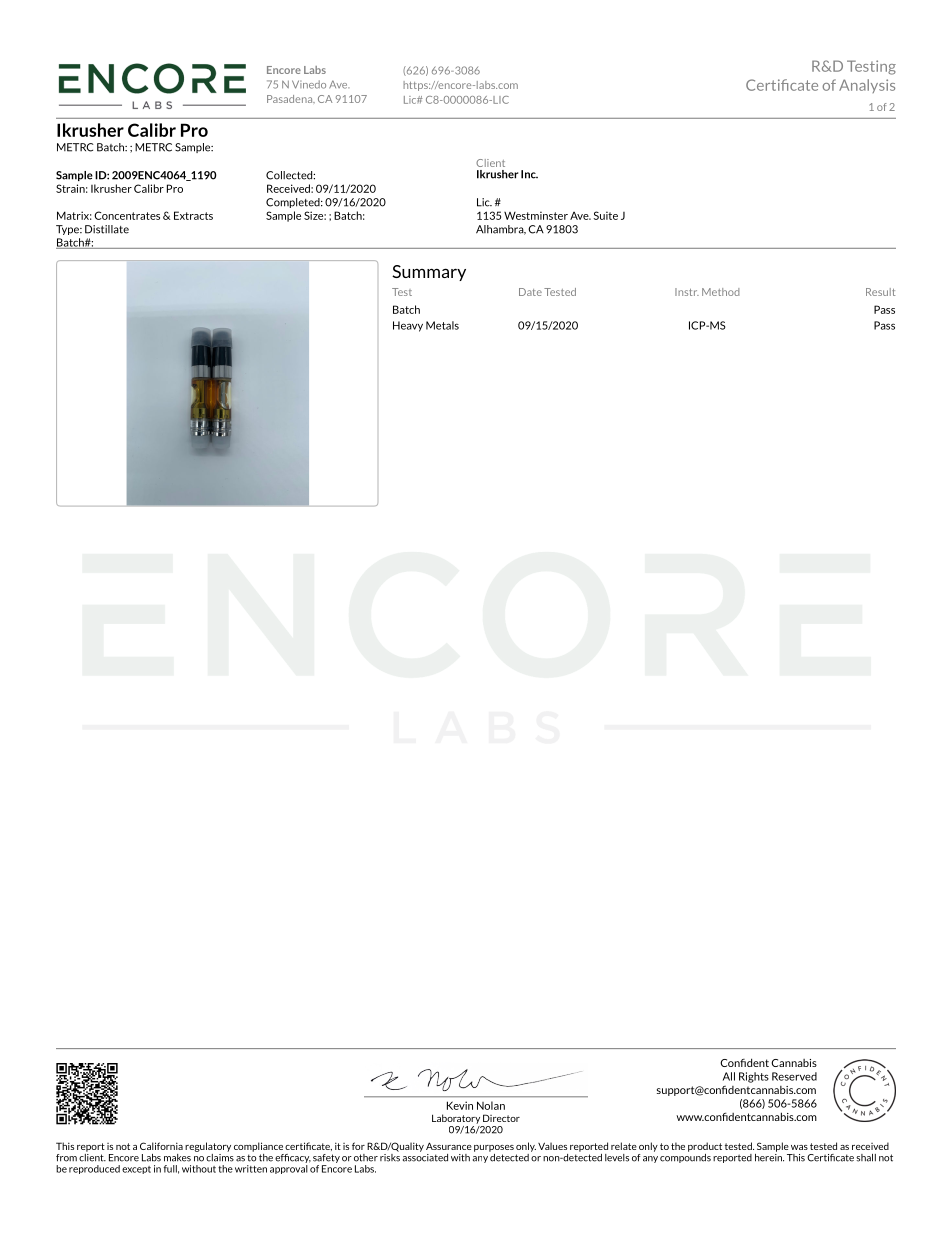 This document has width=952, height=1233. What do you see at coordinates (161, 1146) in the document?
I see `California` at bounding box center [161, 1146].
